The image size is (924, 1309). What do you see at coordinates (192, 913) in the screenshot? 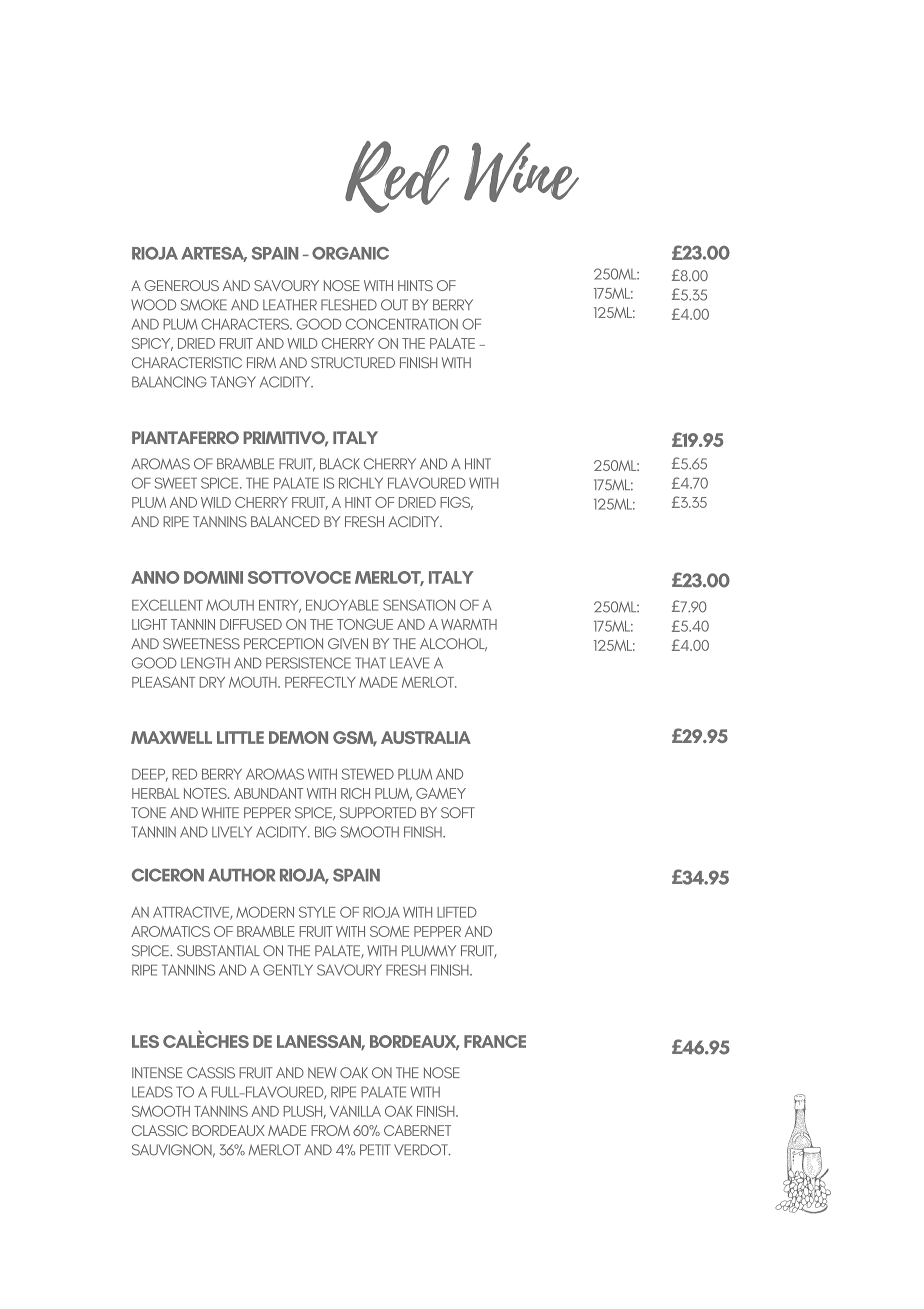
I see `ATTRACTIVE` at bounding box center [192, 913].
